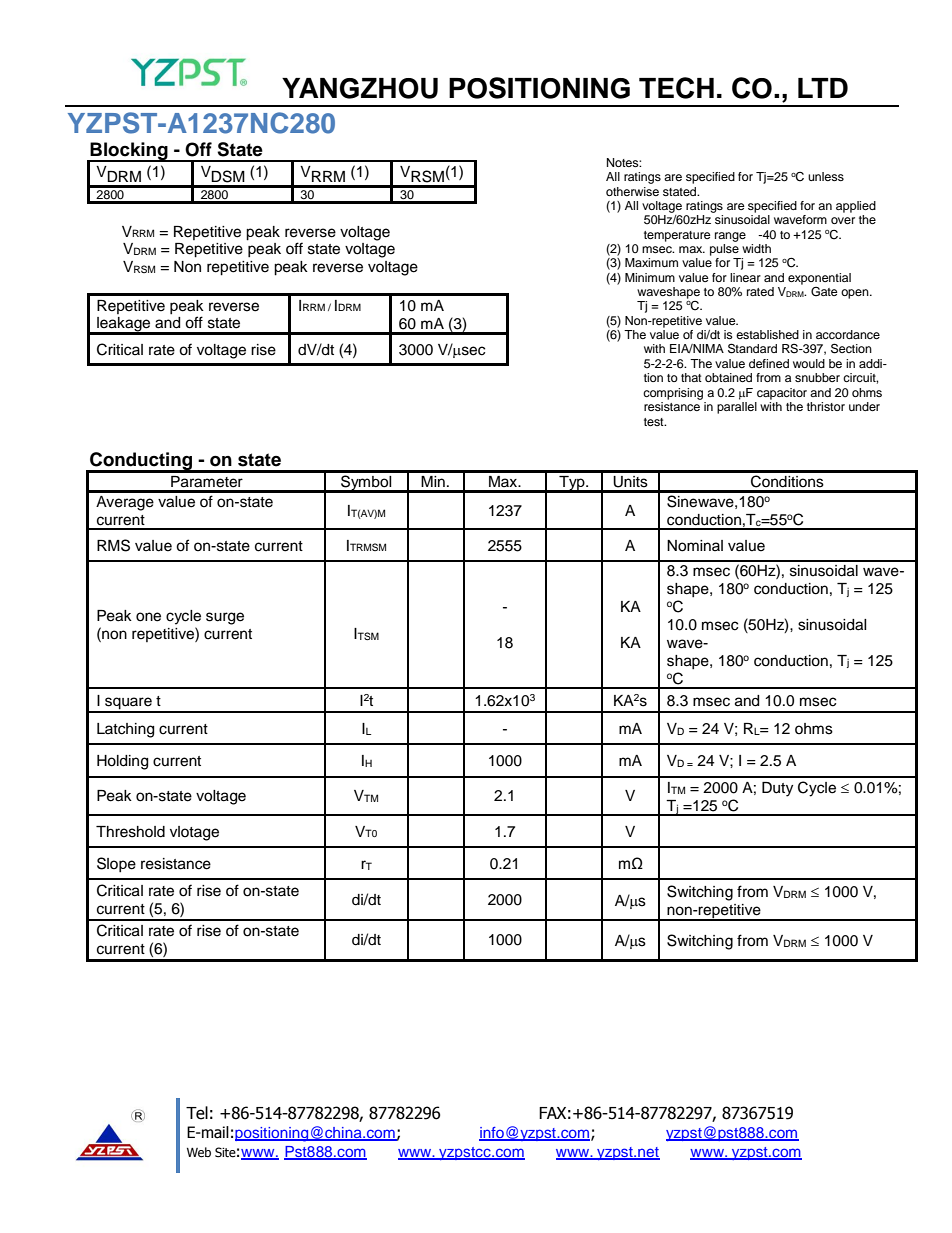 This screenshot has height=1233, width=952. What do you see at coordinates (632, 191) in the screenshot?
I see `otherwise` at bounding box center [632, 191].
